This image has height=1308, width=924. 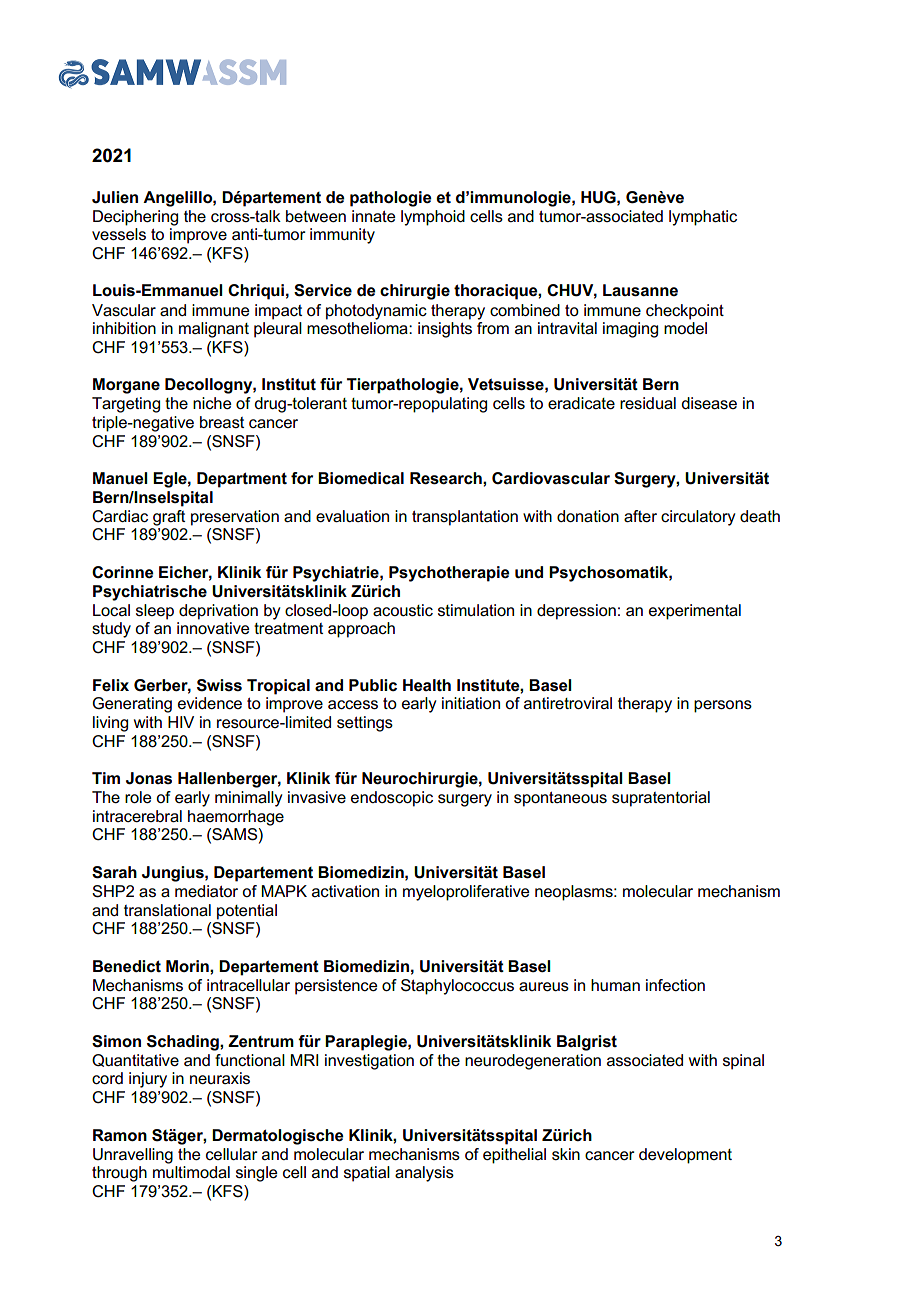 I want to click on development, so click(x=685, y=1156).
